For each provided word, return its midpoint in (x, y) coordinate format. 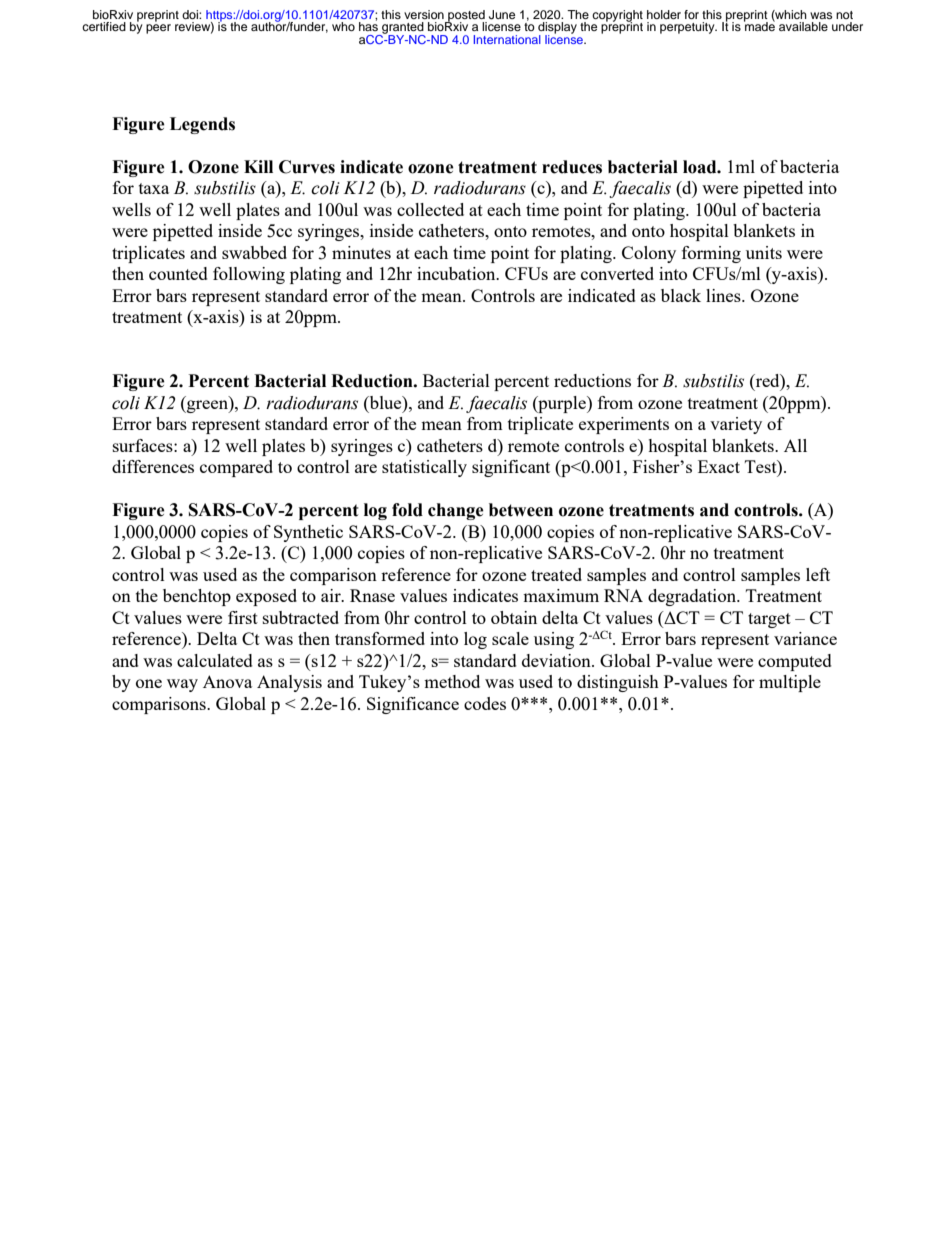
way (182, 685)
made (759, 25)
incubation (457, 273)
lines (724, 295)
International (507, 39)
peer (158, 29)
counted (178, 273)
